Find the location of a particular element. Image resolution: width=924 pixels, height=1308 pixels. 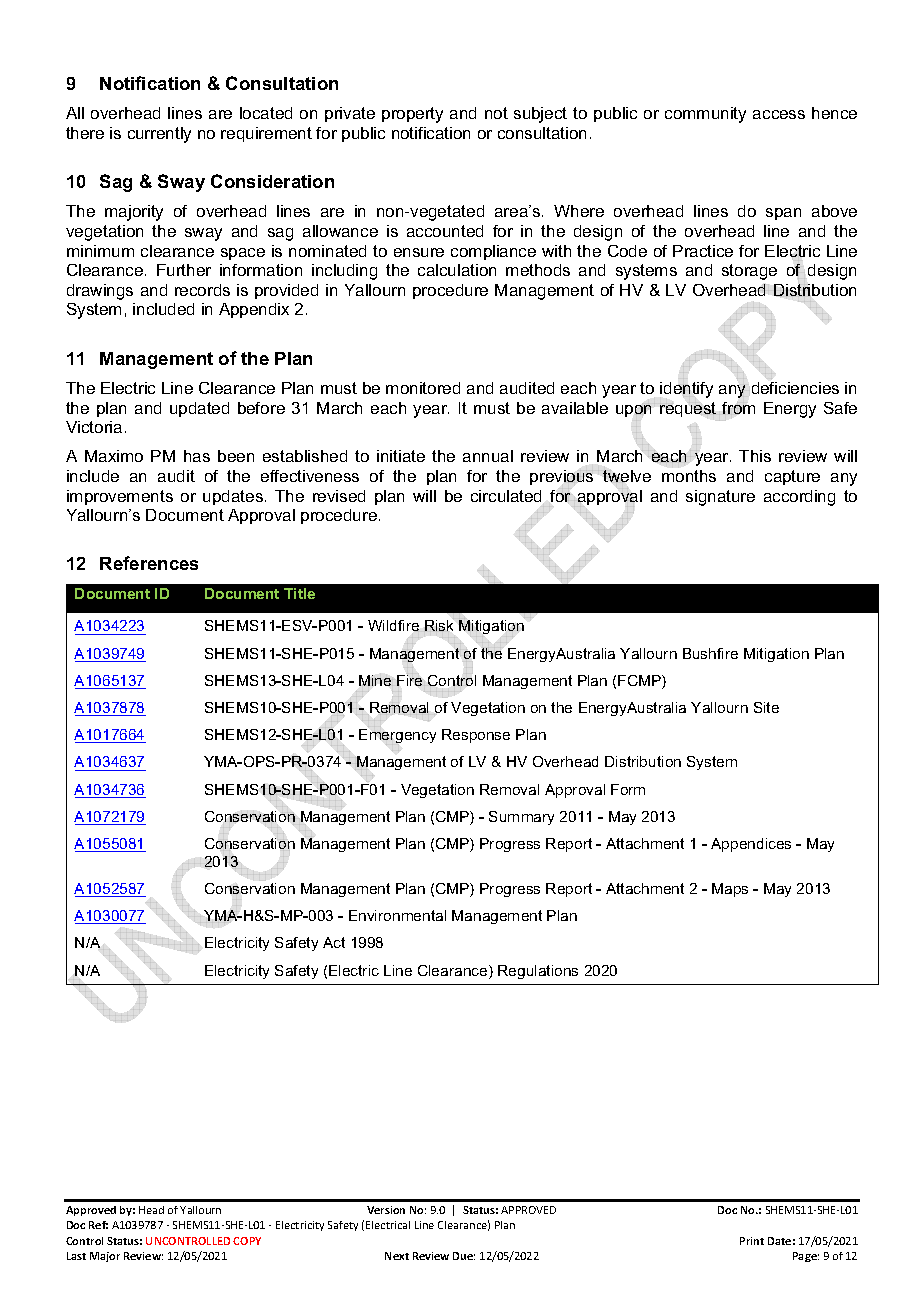

COPY is located at coordinates (247, 1241).
